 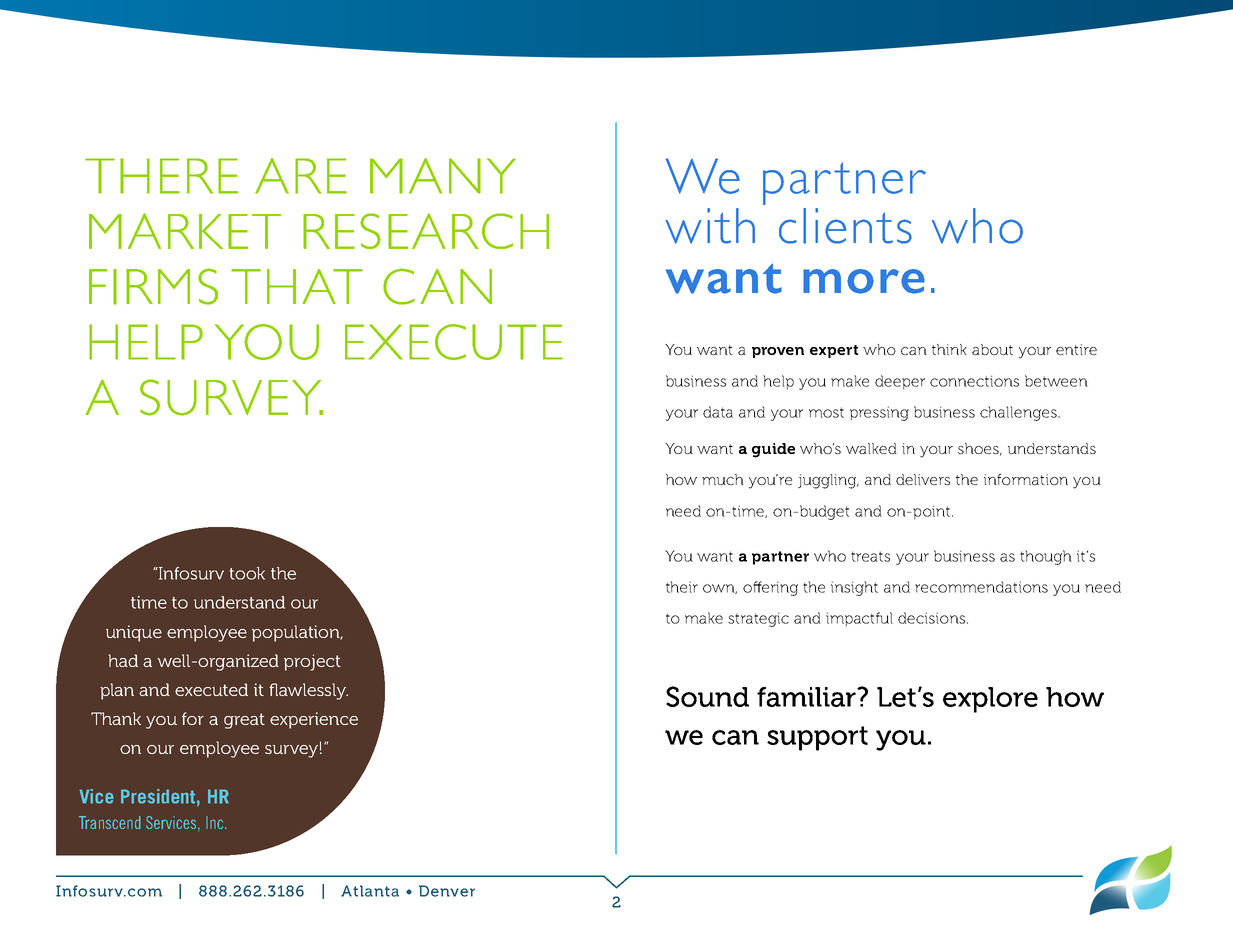 I want to click on unique, so click(x=134, y=633).
